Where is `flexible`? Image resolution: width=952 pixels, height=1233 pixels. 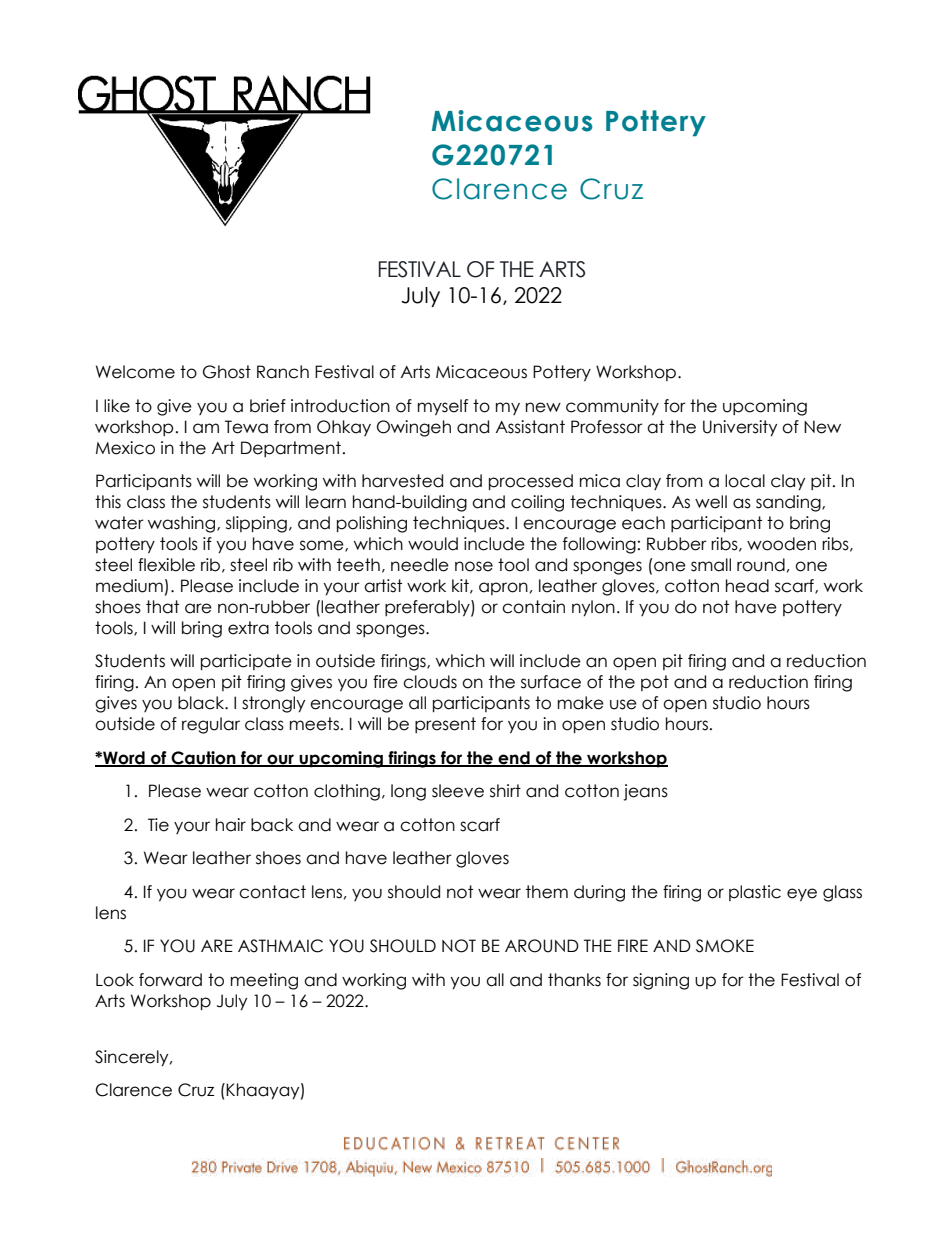
flexible is located at coordinates (166, 565).
